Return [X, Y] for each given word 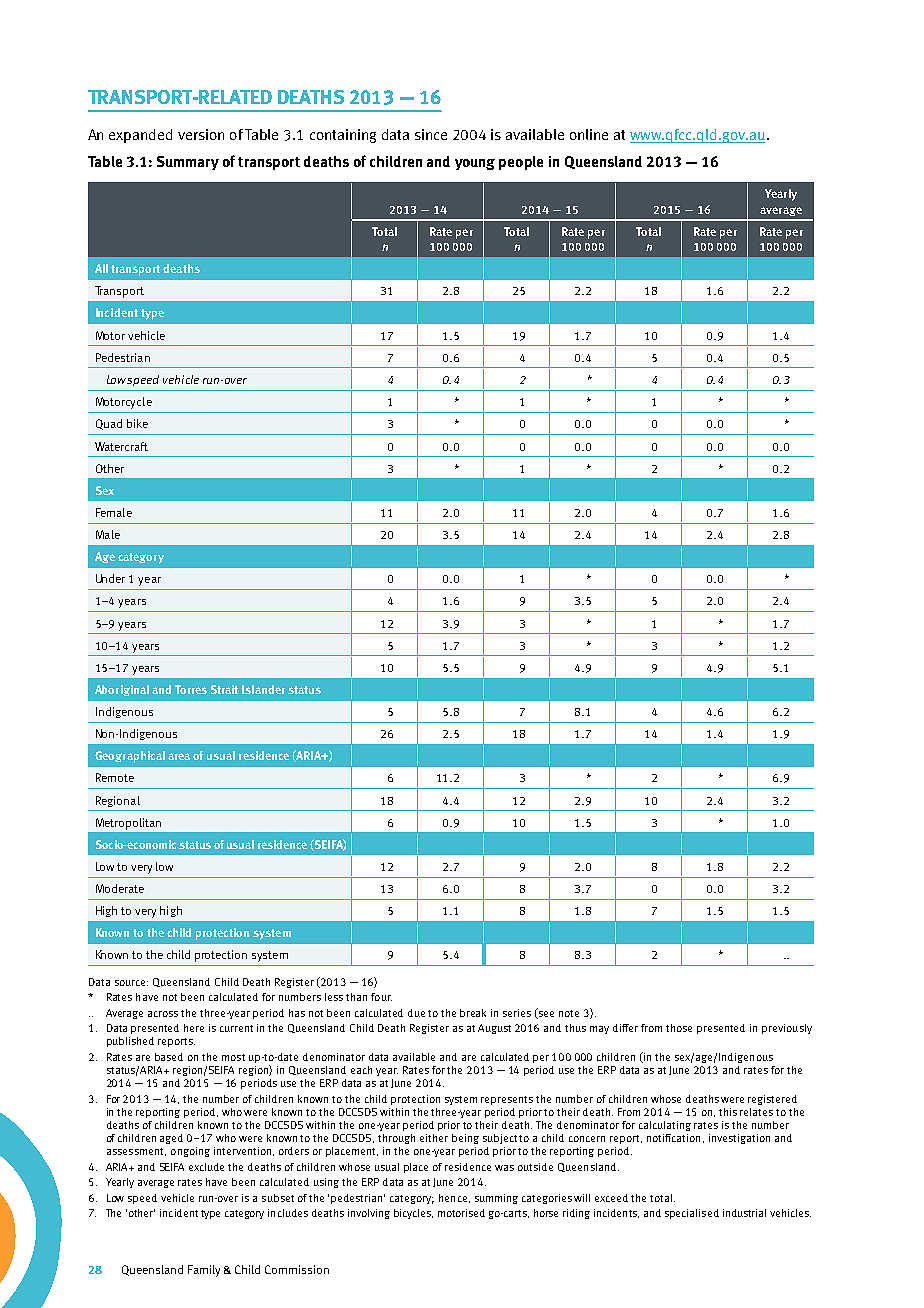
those [679, 1028]
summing [496, 1199]
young [475, 164]
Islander [263, 689]
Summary [188, 163]
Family [204, 1271]
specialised [692, 1214]
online [589, 134]
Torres [191, 689]
